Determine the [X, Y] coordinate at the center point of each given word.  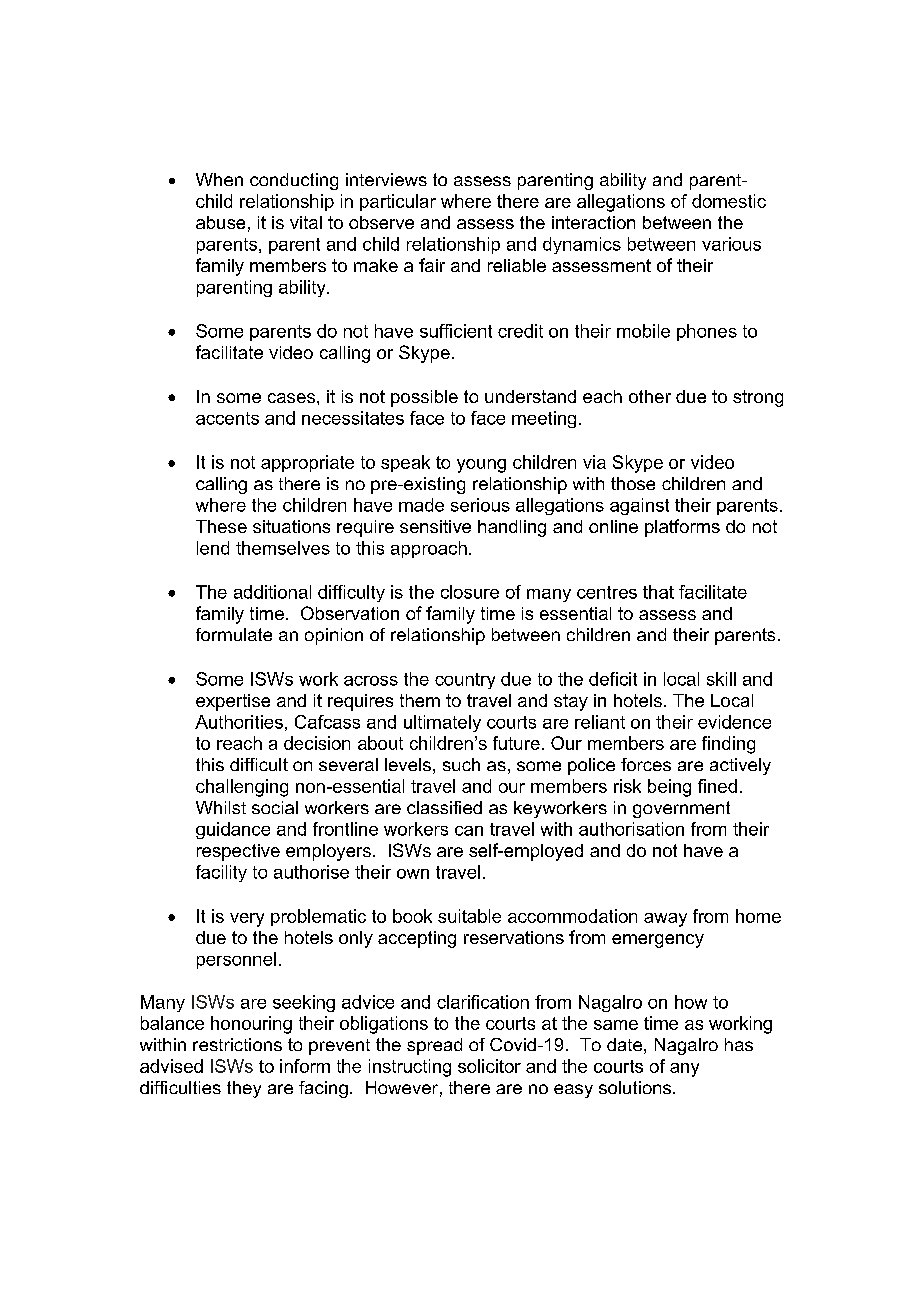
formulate [234, 634]
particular [398, 202]
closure [470, 592]
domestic [729, 201]
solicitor [489, 1066]
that [658, 592]
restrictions [237, 1044]
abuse [220, 222]
